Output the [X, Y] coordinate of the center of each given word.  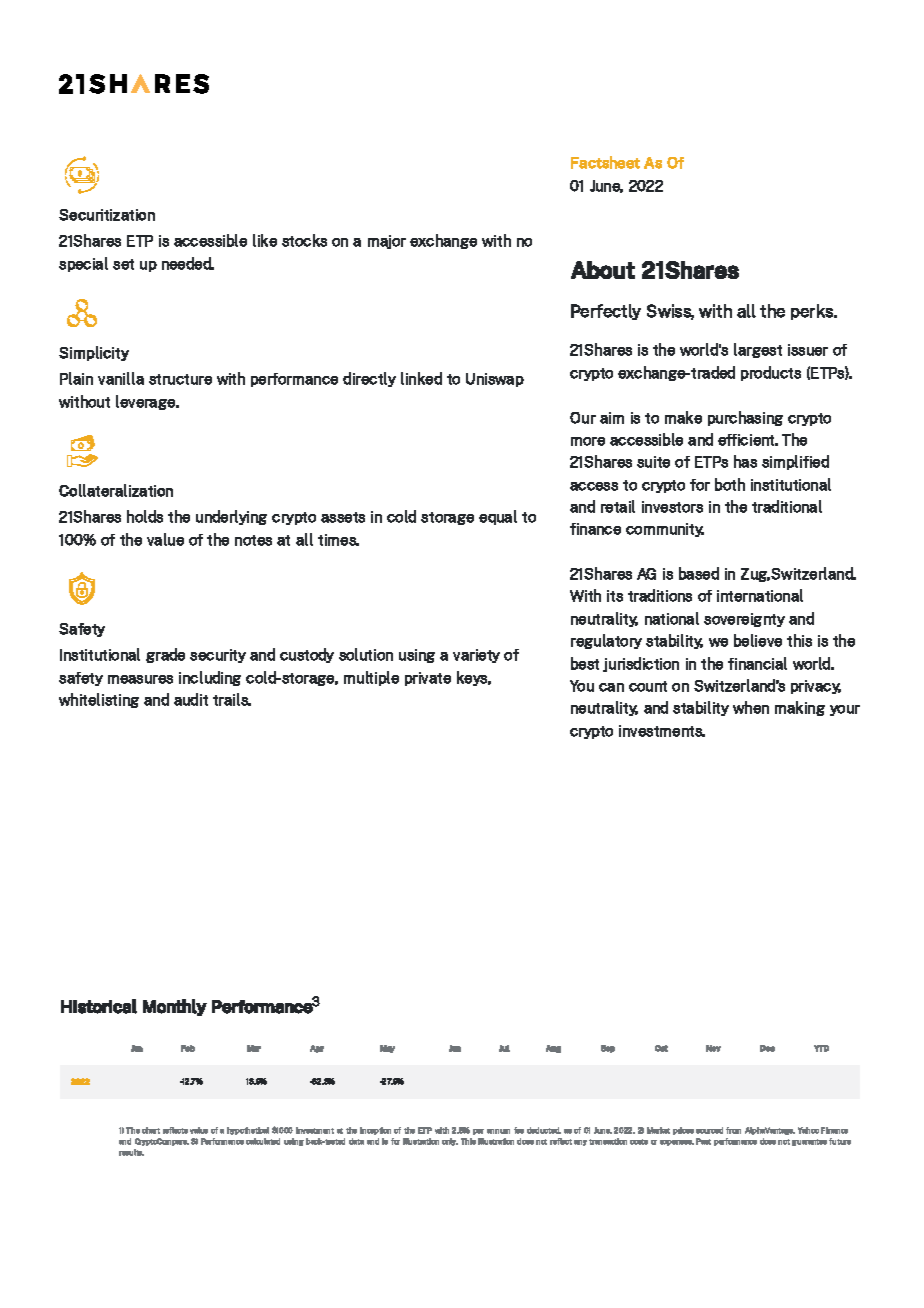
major [387, 242]
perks [813, 312]
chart [151, 1130]
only [450, 1142]
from [733, 1130]
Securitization [107, 215]
